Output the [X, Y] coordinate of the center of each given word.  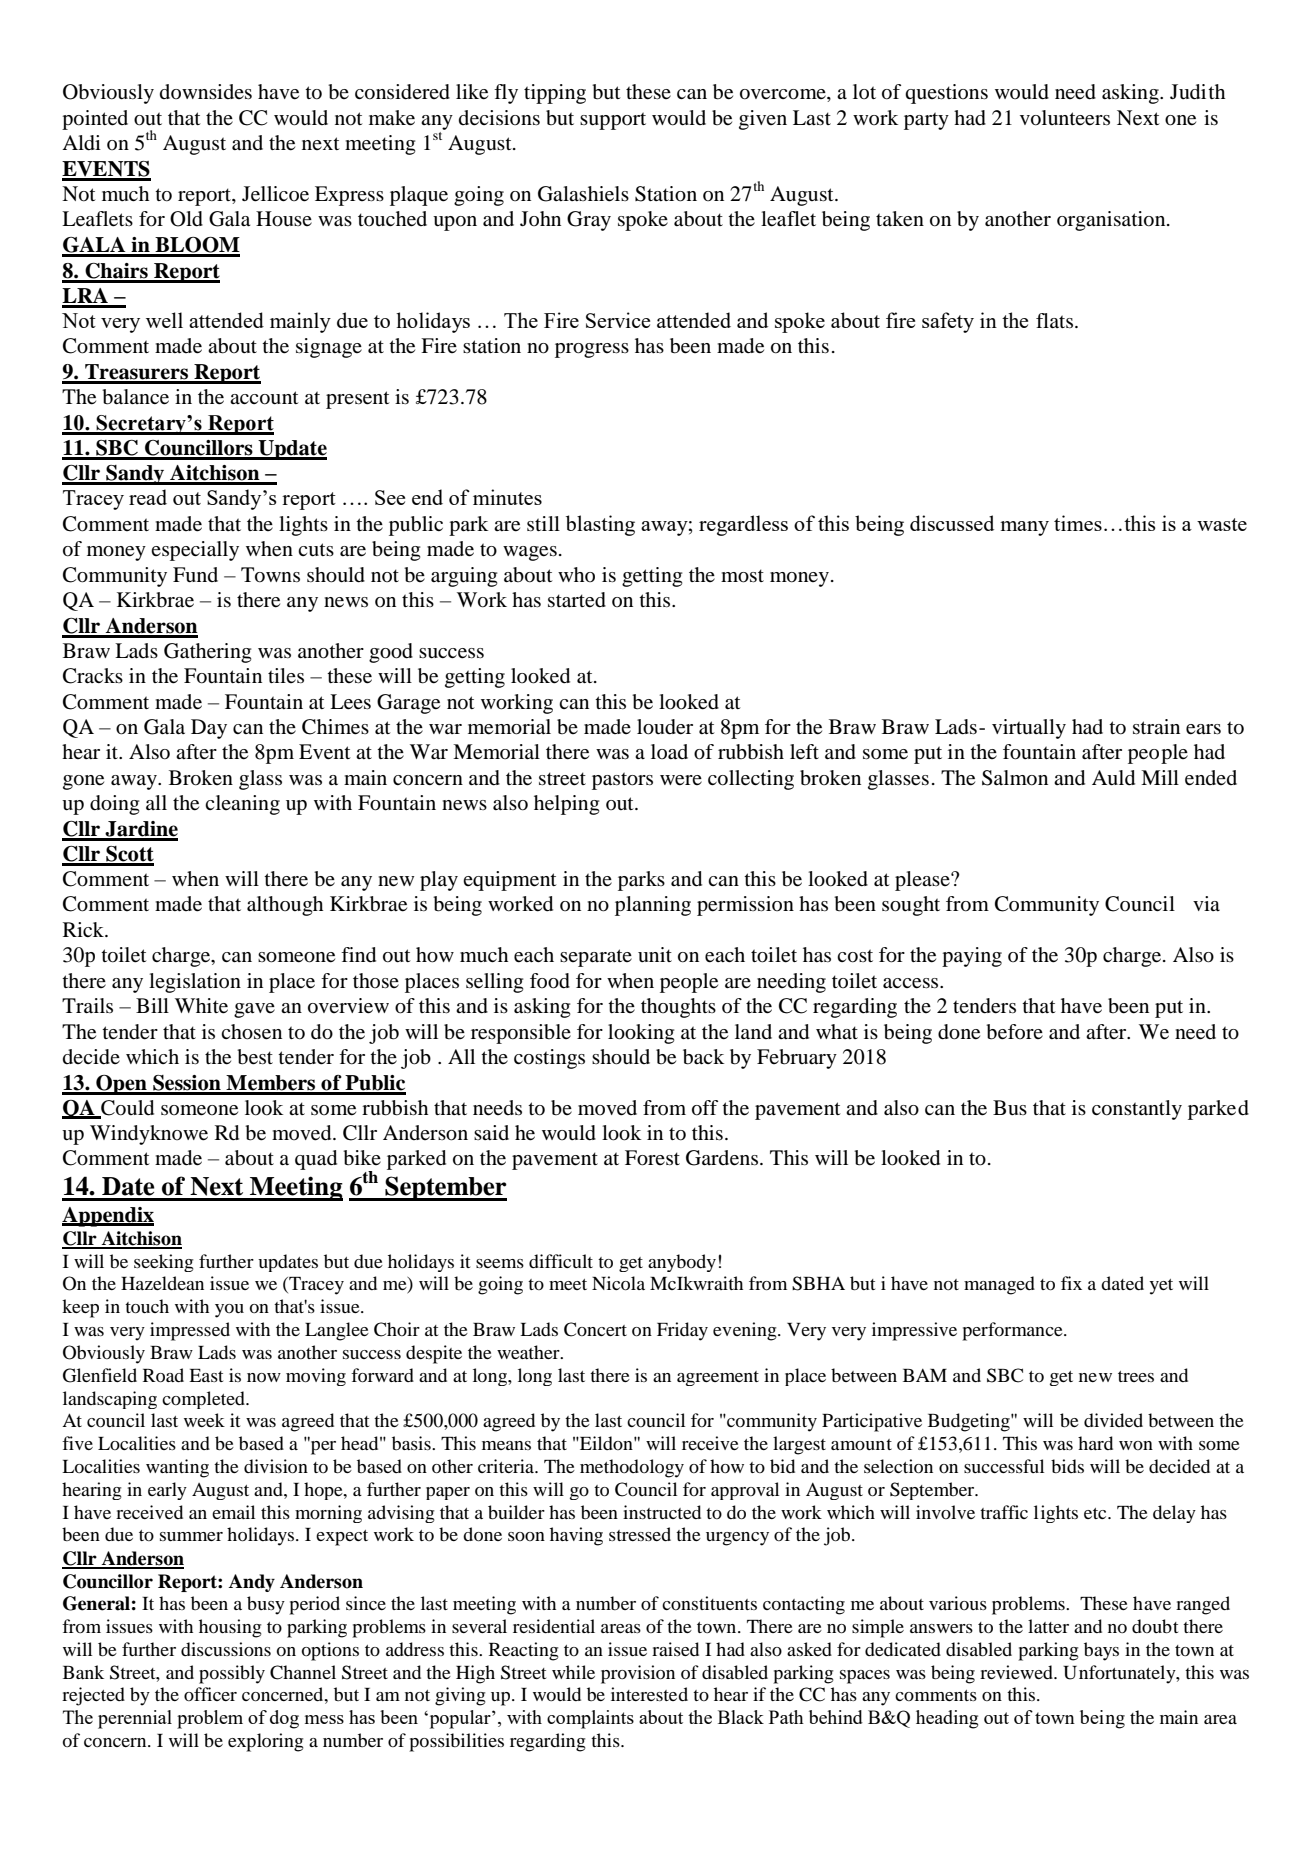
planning [653, 906]
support [613, 121]
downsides [206, 92]
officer [210, 1694]
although [285, 906]
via [1206, 903]
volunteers [1065, 118]
